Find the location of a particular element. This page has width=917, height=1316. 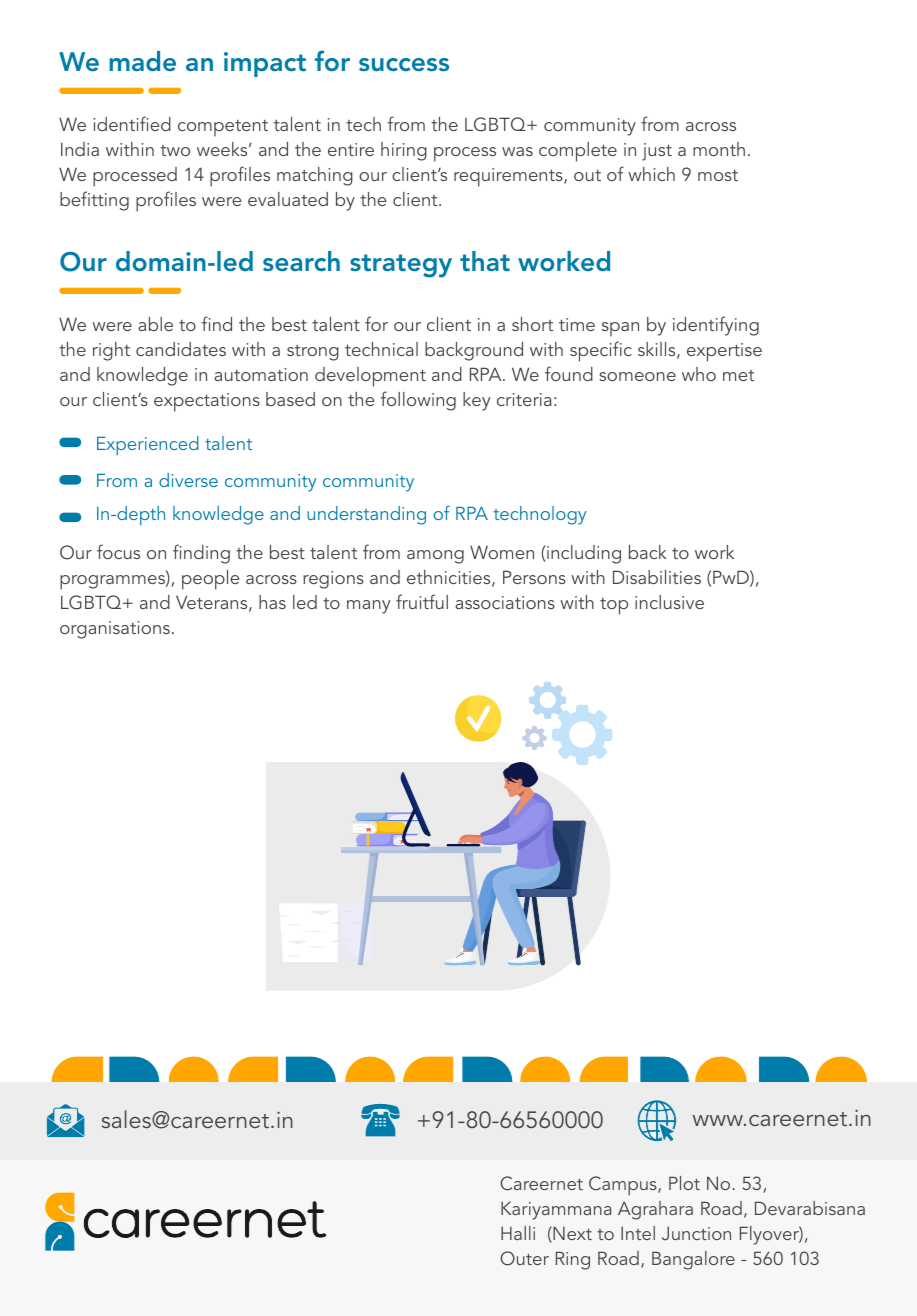

diverse is located at coordinates (188, 480).
